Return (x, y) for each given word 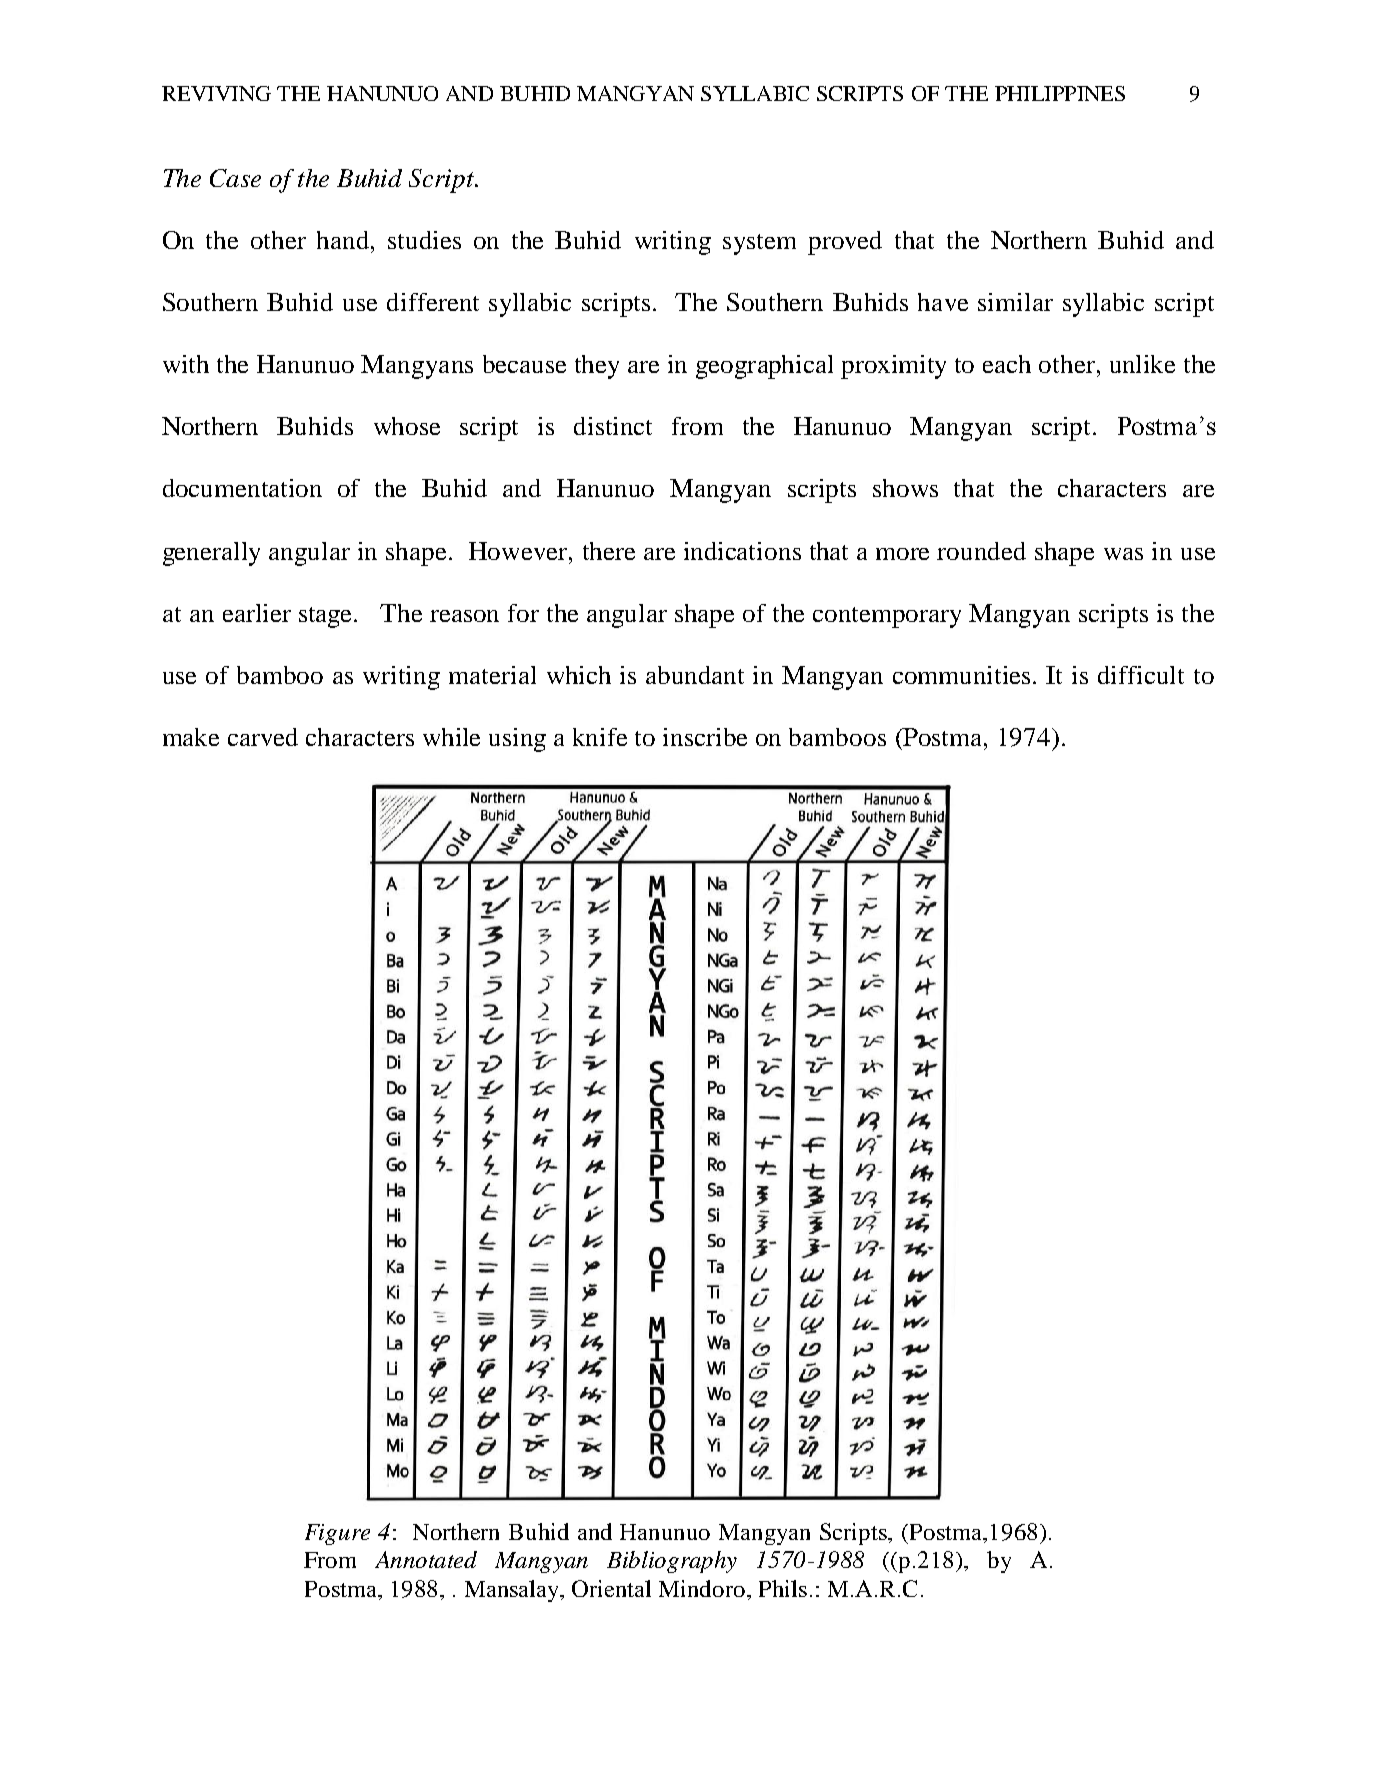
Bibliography (672, 1562)
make (191, 737)
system (759, 244)
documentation (242, 488)
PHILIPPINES (1060, 93)
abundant (695, 675)
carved (263, 737)
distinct (613, 426)
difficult (1141, 675)
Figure (337, 1534)
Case (235, 178)
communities (963, 675)
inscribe (705, 737)
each (1007, 364)
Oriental (611, 1588)
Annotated (426, 1559)
